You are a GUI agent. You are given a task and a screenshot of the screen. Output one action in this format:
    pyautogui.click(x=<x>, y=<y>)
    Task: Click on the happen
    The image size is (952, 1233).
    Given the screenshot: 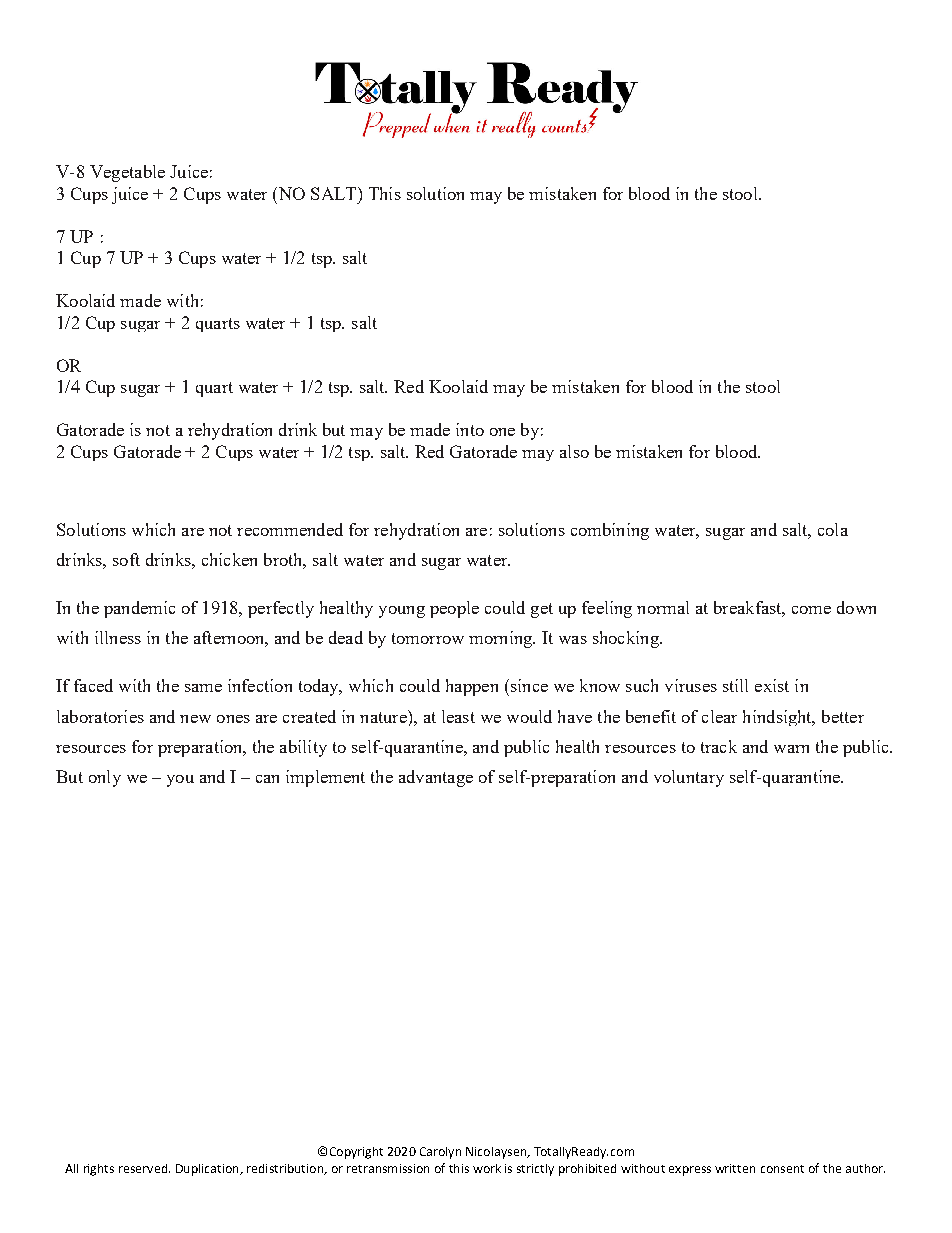 What is the action you would take?
    pyautogui.click(x=472, y=687)
